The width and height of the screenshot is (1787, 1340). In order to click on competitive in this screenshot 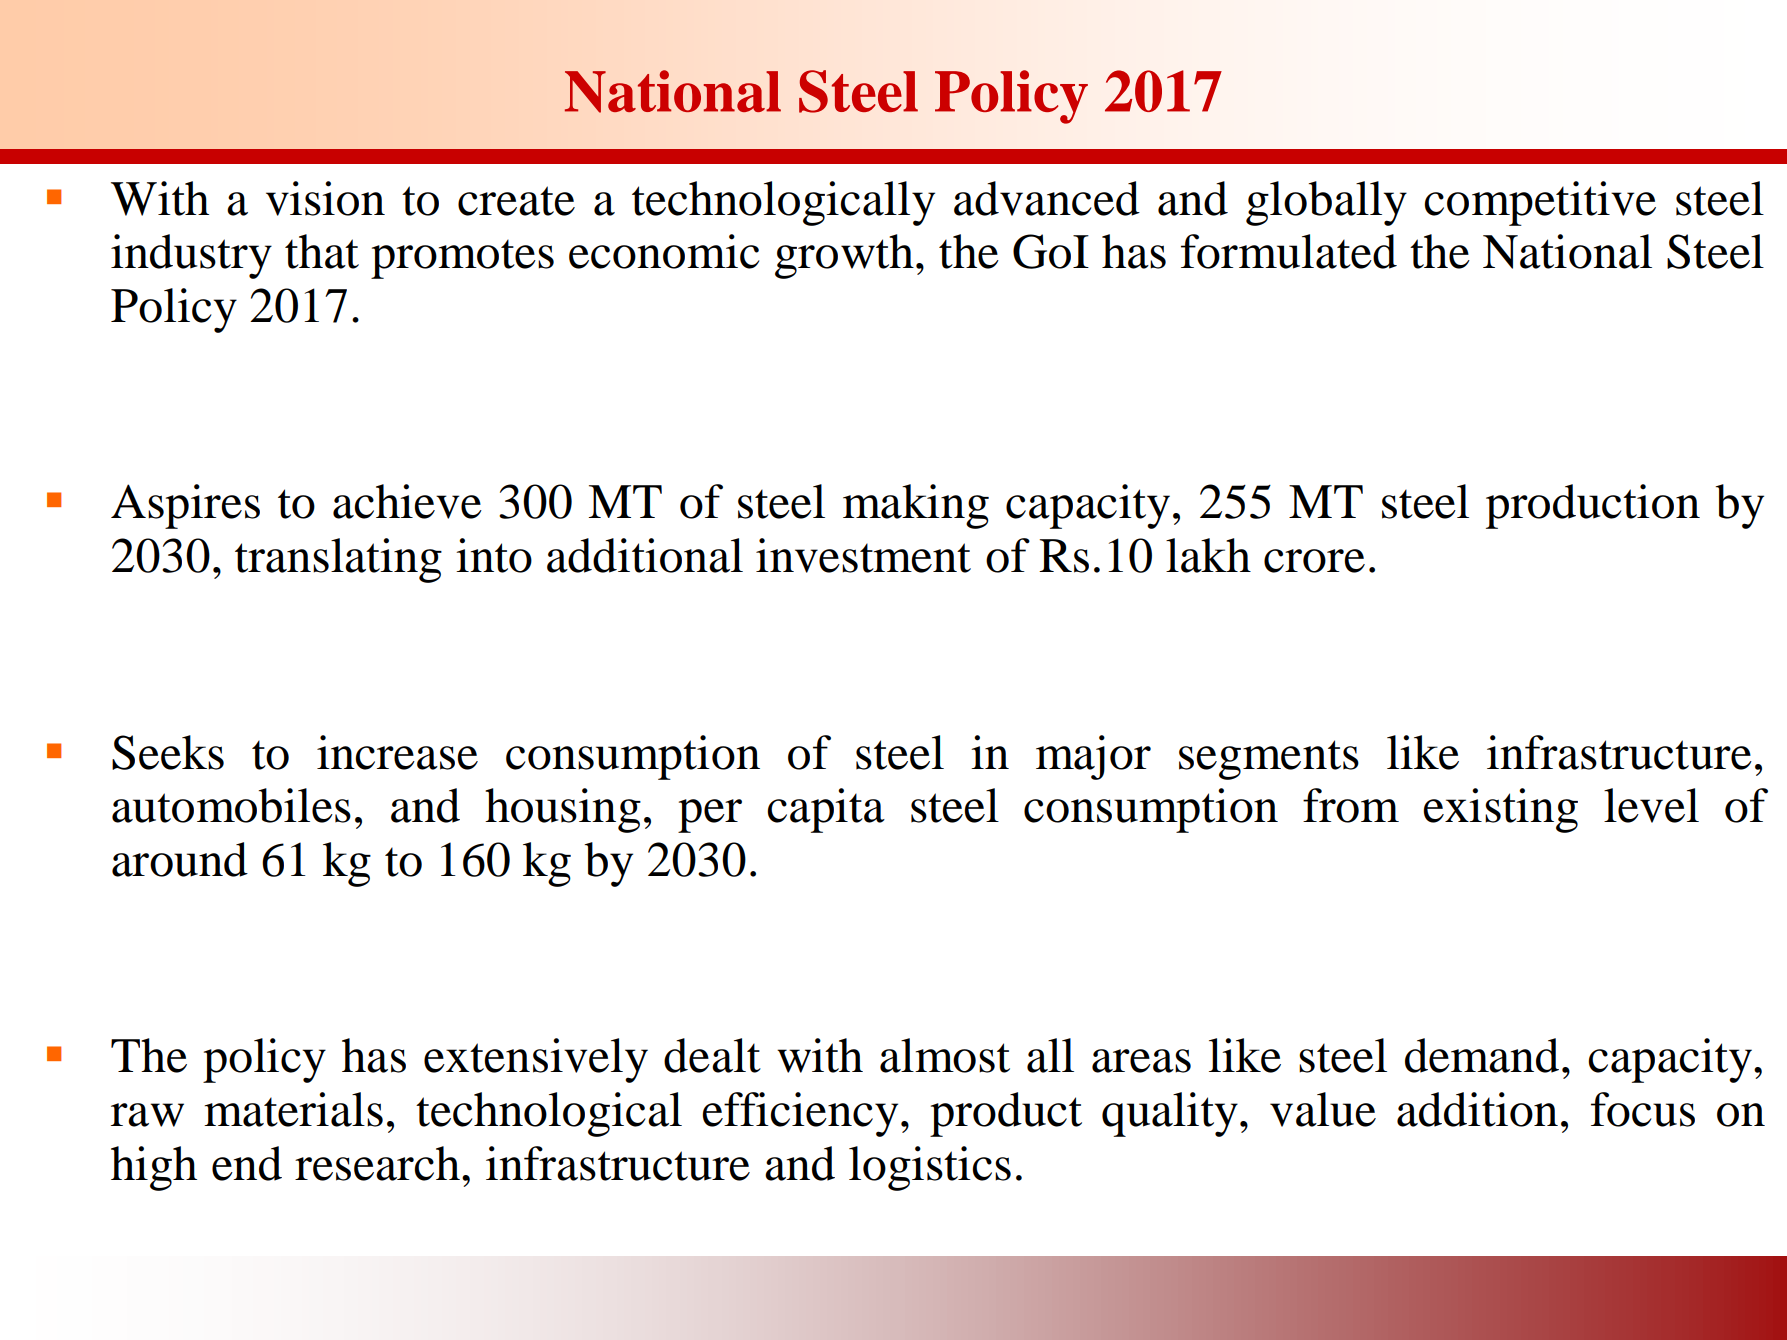, I will do `click(1540, 203)`.
